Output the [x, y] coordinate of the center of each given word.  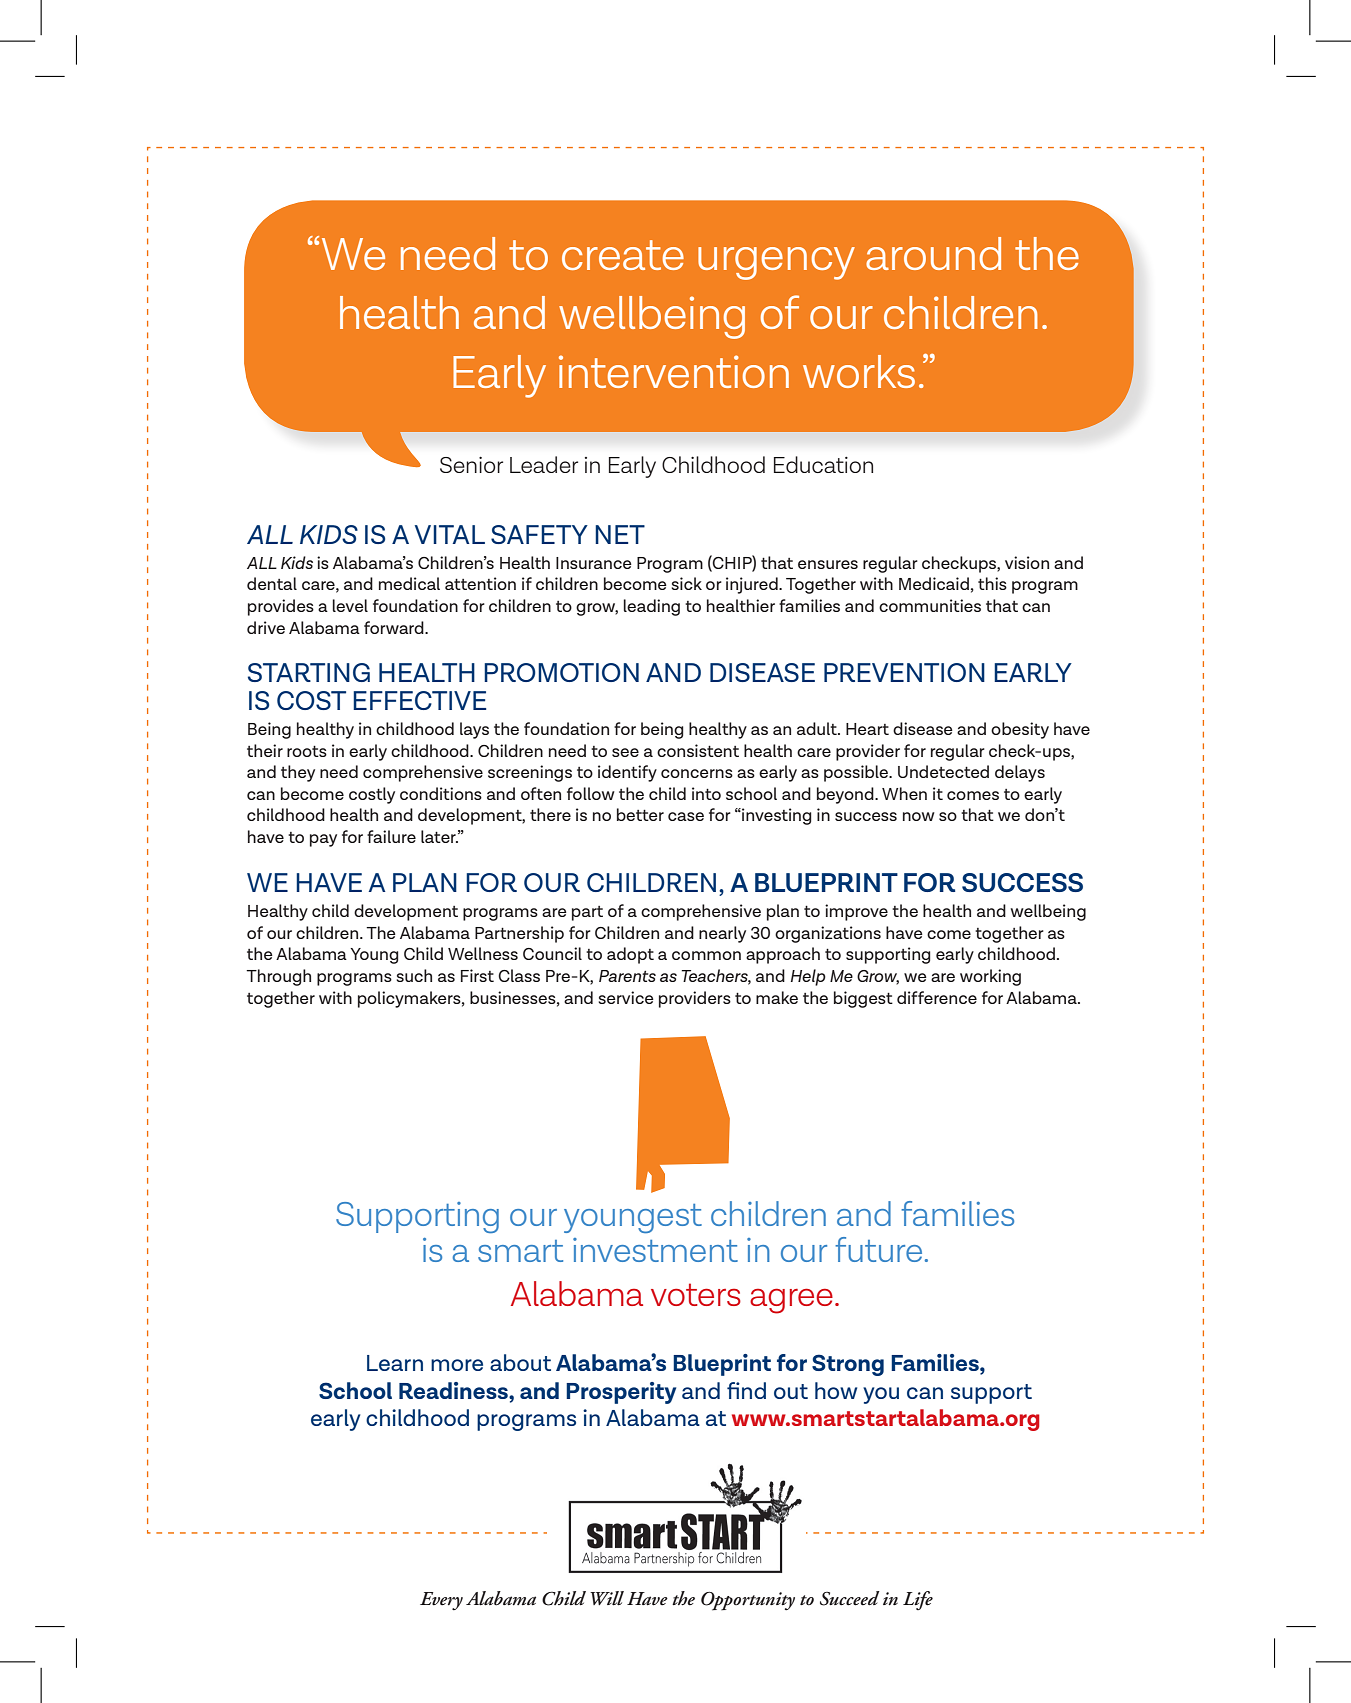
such [414, 975]
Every [441, 1601]
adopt [630, 955]
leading [651, 607]
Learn [395, 1363]
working [990, 977]
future [878, 1249]
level [350, 605]
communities [930, 605]
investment [655, 1250]
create [623, 255]
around [933, 253]
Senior [471, 465]
